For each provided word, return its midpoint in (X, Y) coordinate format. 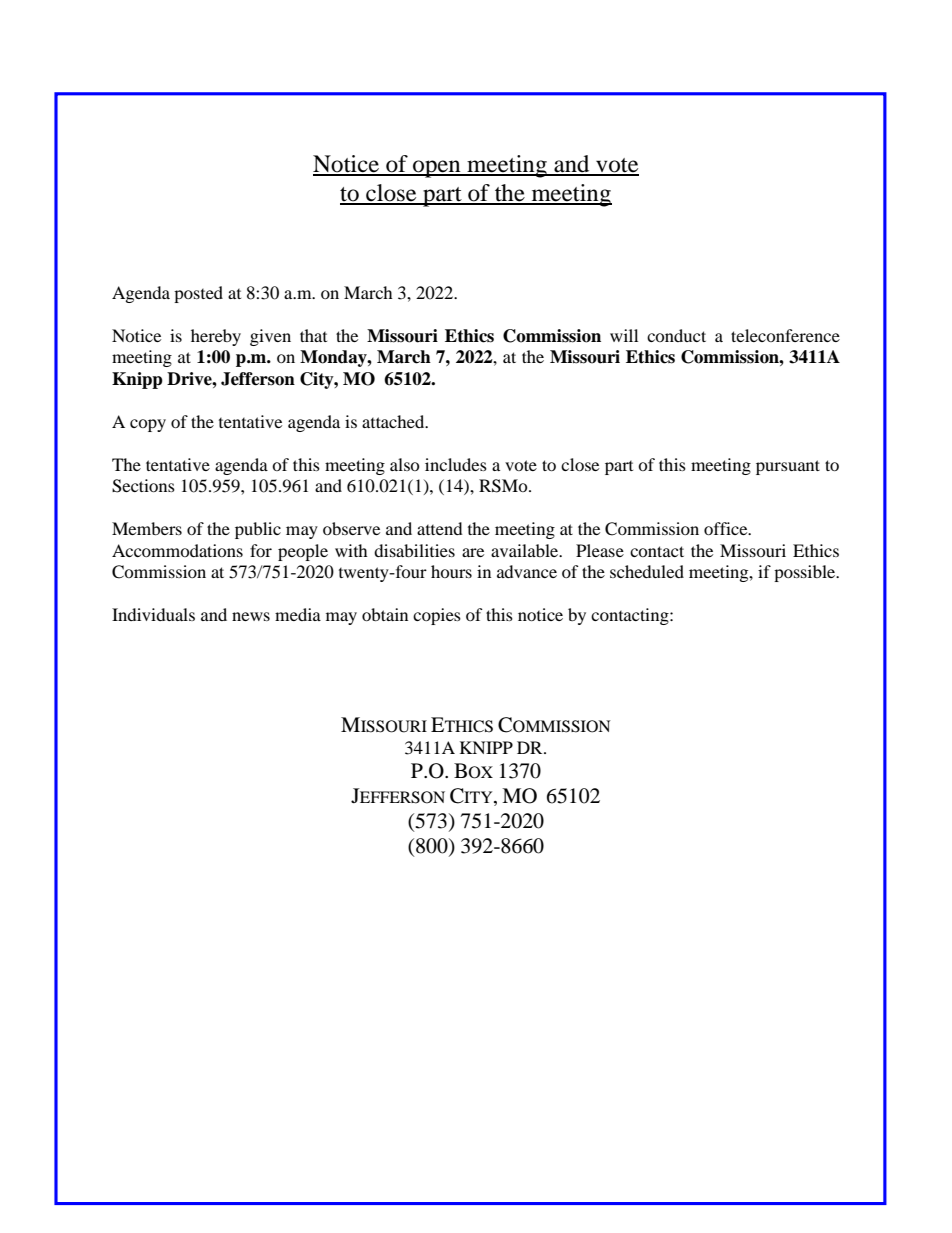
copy (148, 425)
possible (806, 573)
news (251, 616)
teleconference (785, 335)
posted (198, 294)
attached (394, 421)
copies (437, 616)
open (437, 169)
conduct (676, 335)
